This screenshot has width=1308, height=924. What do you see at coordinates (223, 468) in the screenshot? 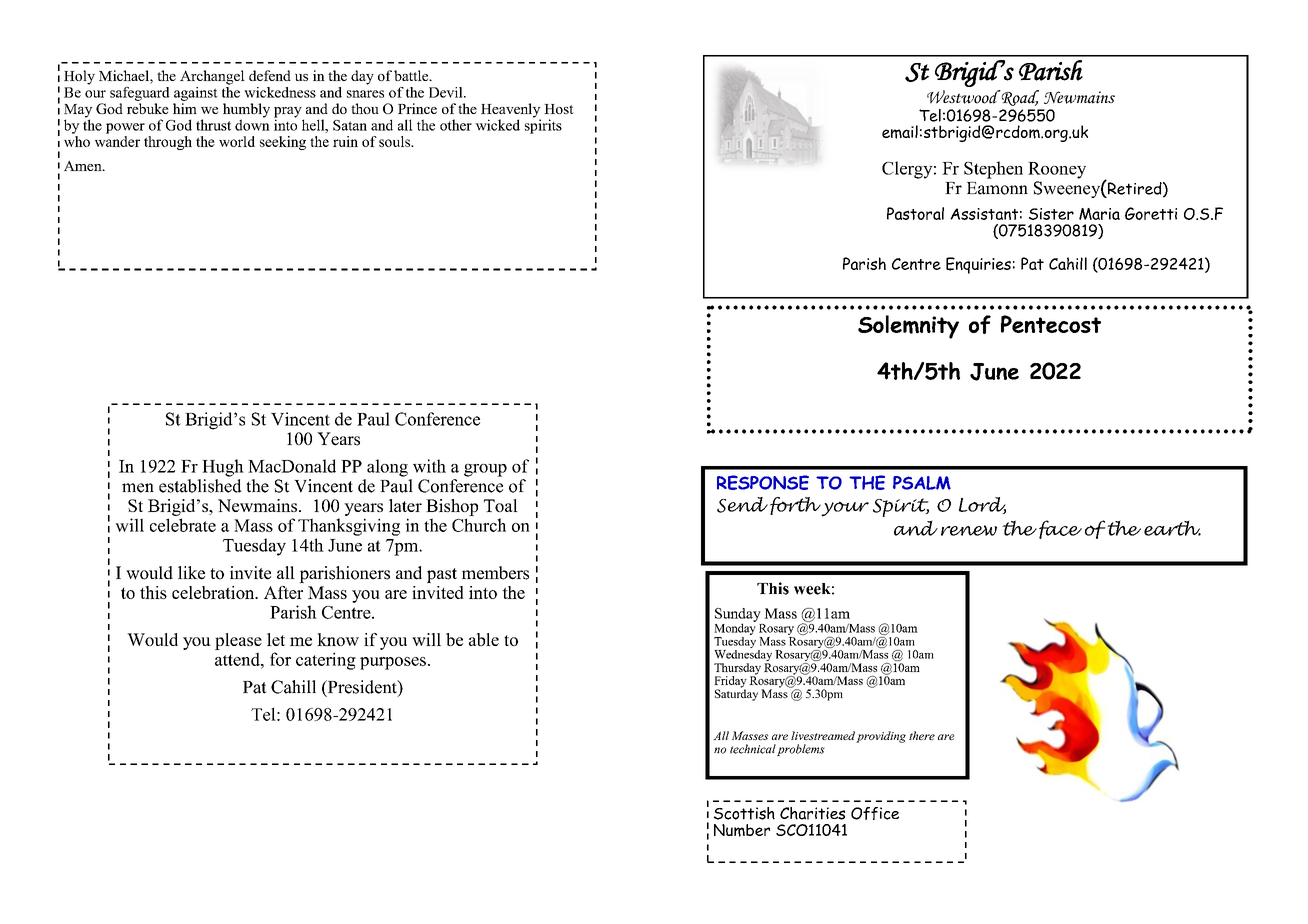
I see `Hugh` at bounding box center [223, 468].
